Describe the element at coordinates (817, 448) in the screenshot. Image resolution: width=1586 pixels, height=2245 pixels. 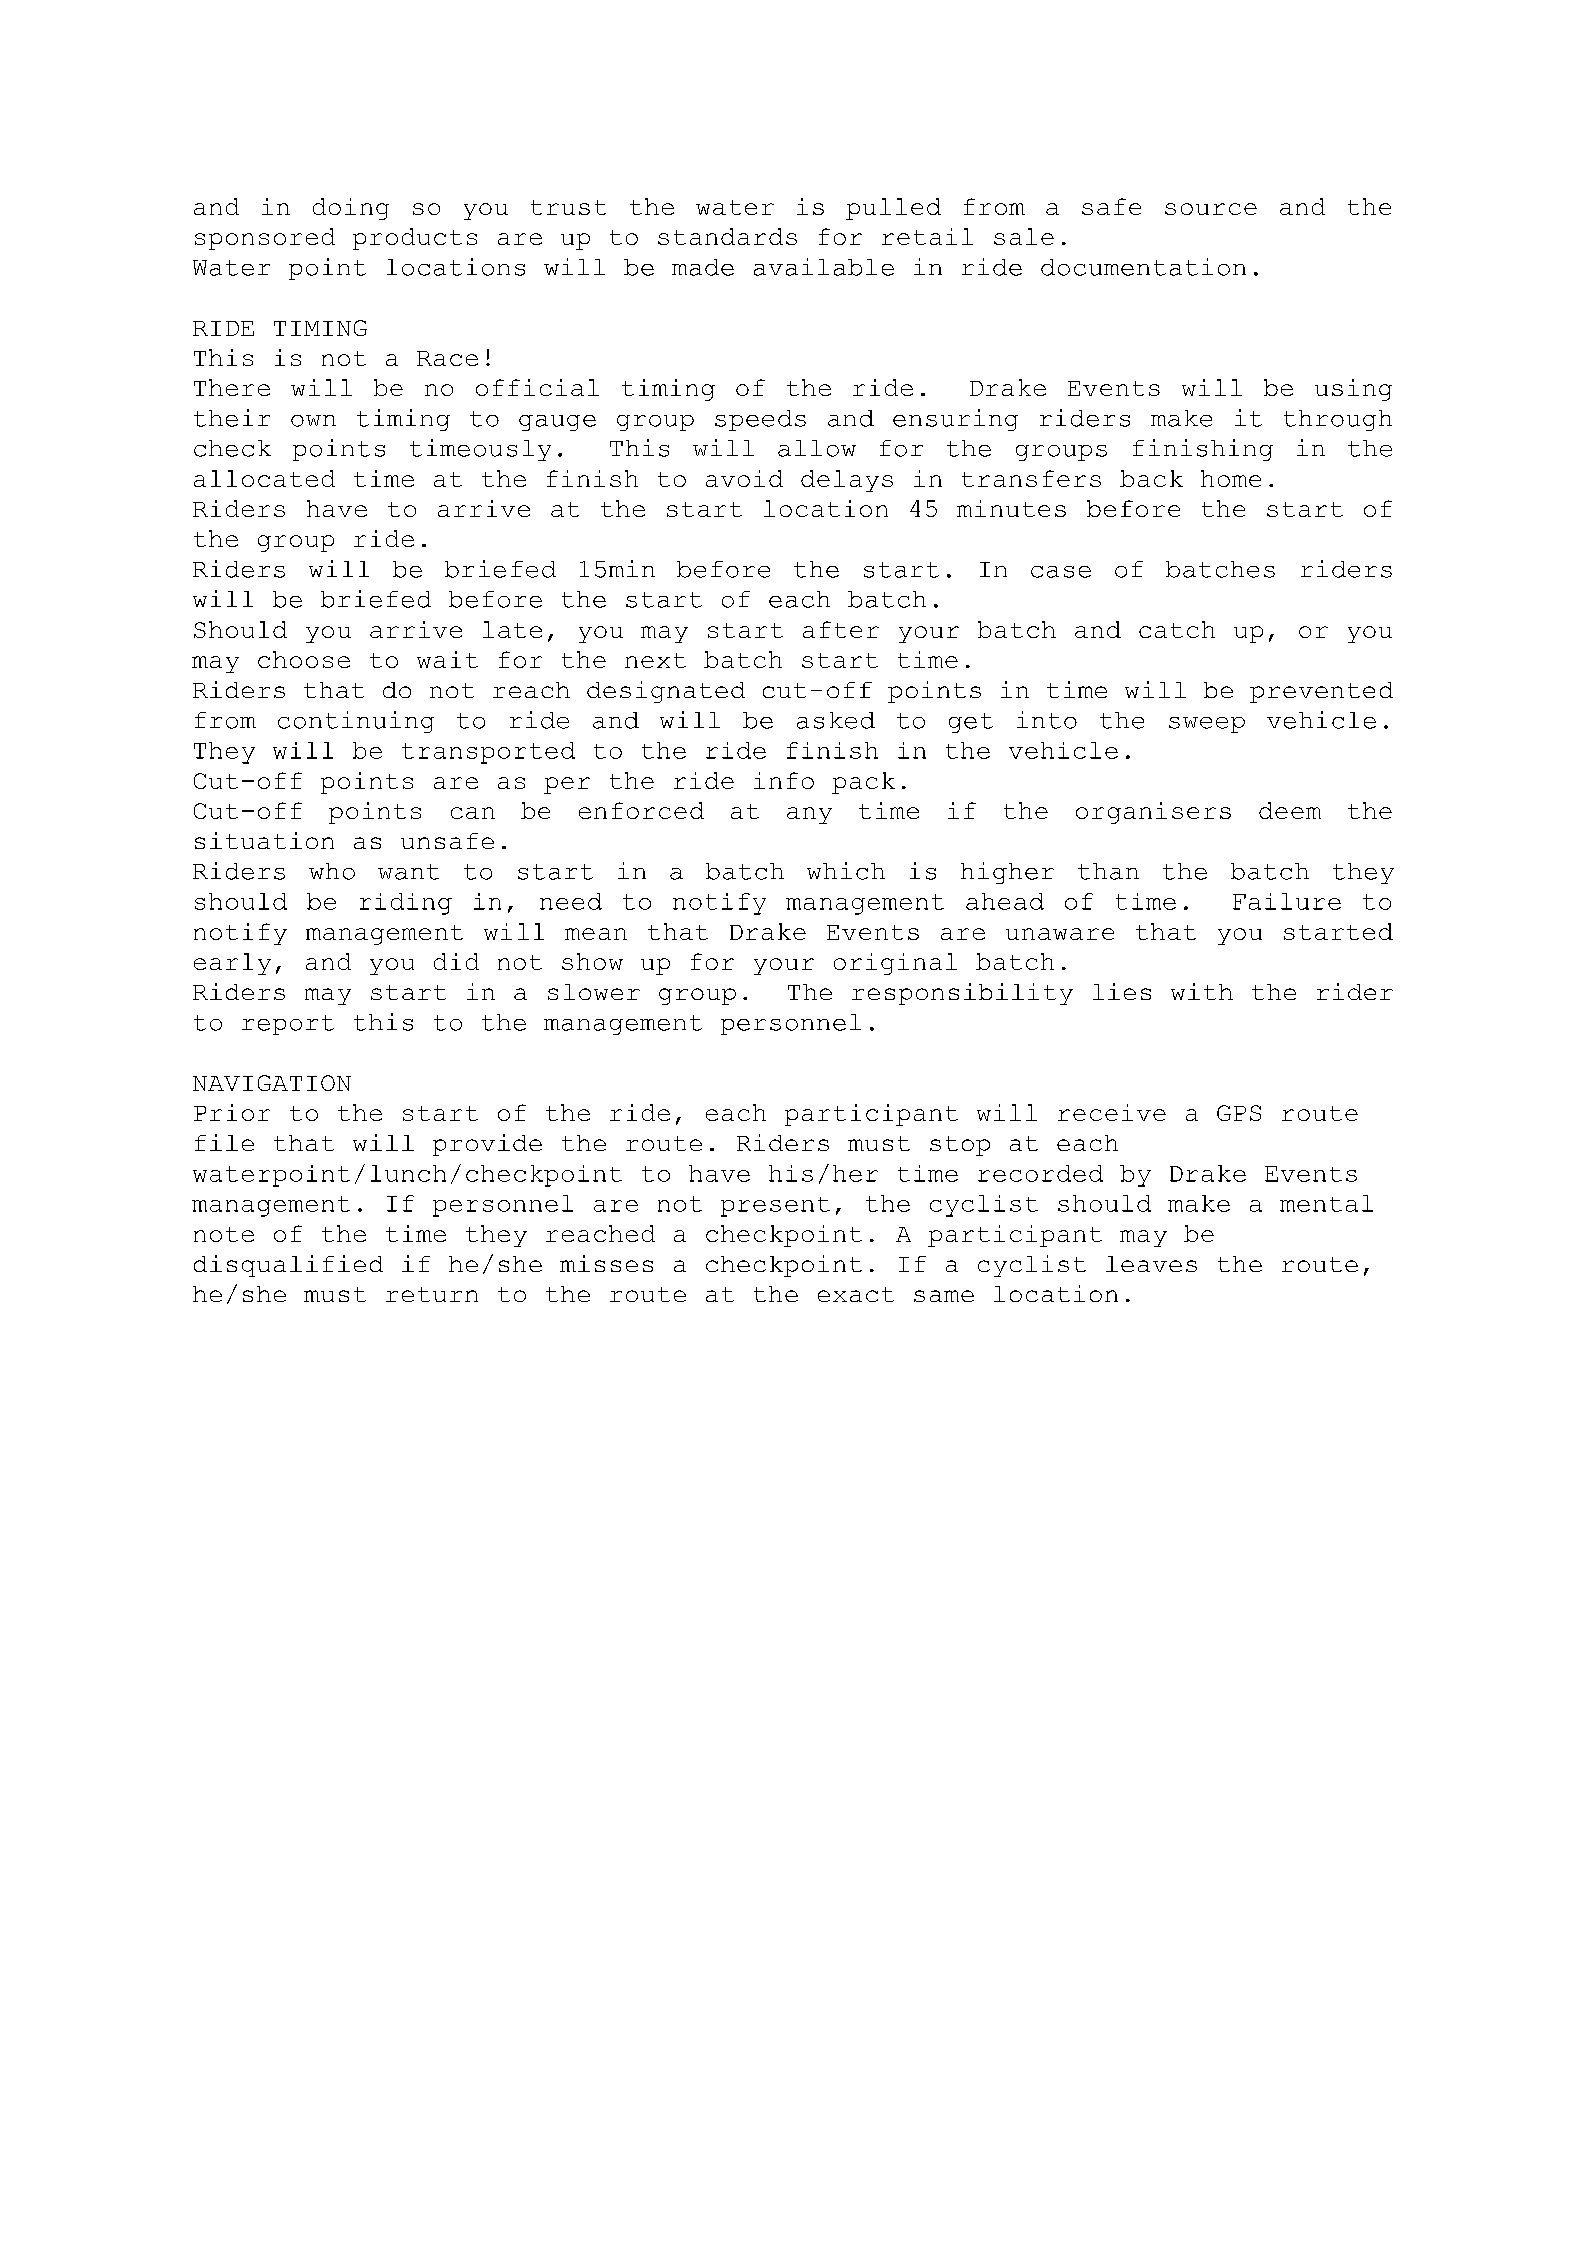
I see `allow` at that location.
